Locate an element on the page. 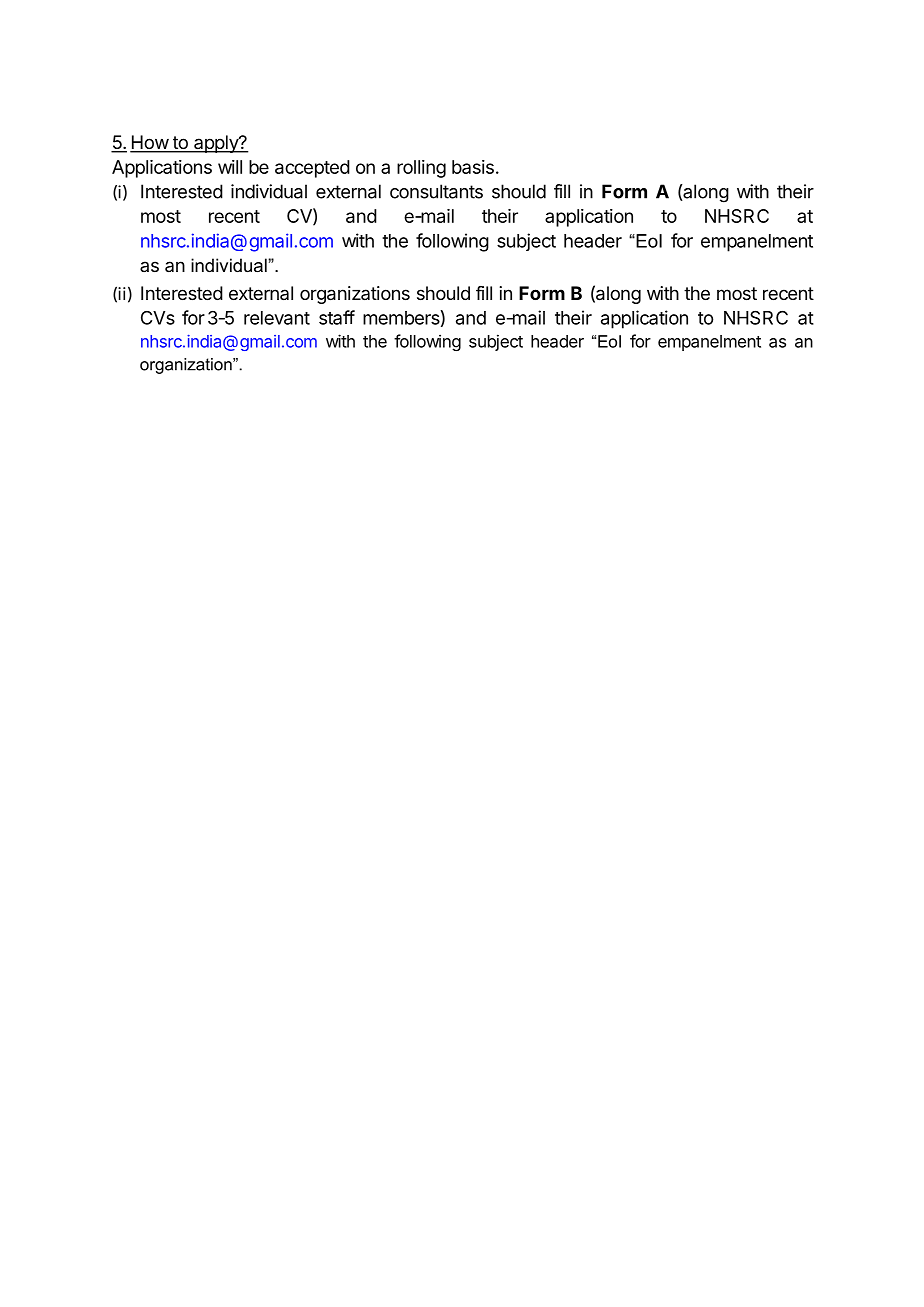 Image resolution: width=924 pixels, height=1307 pixels. basis is located at coordinates (473, 167).
